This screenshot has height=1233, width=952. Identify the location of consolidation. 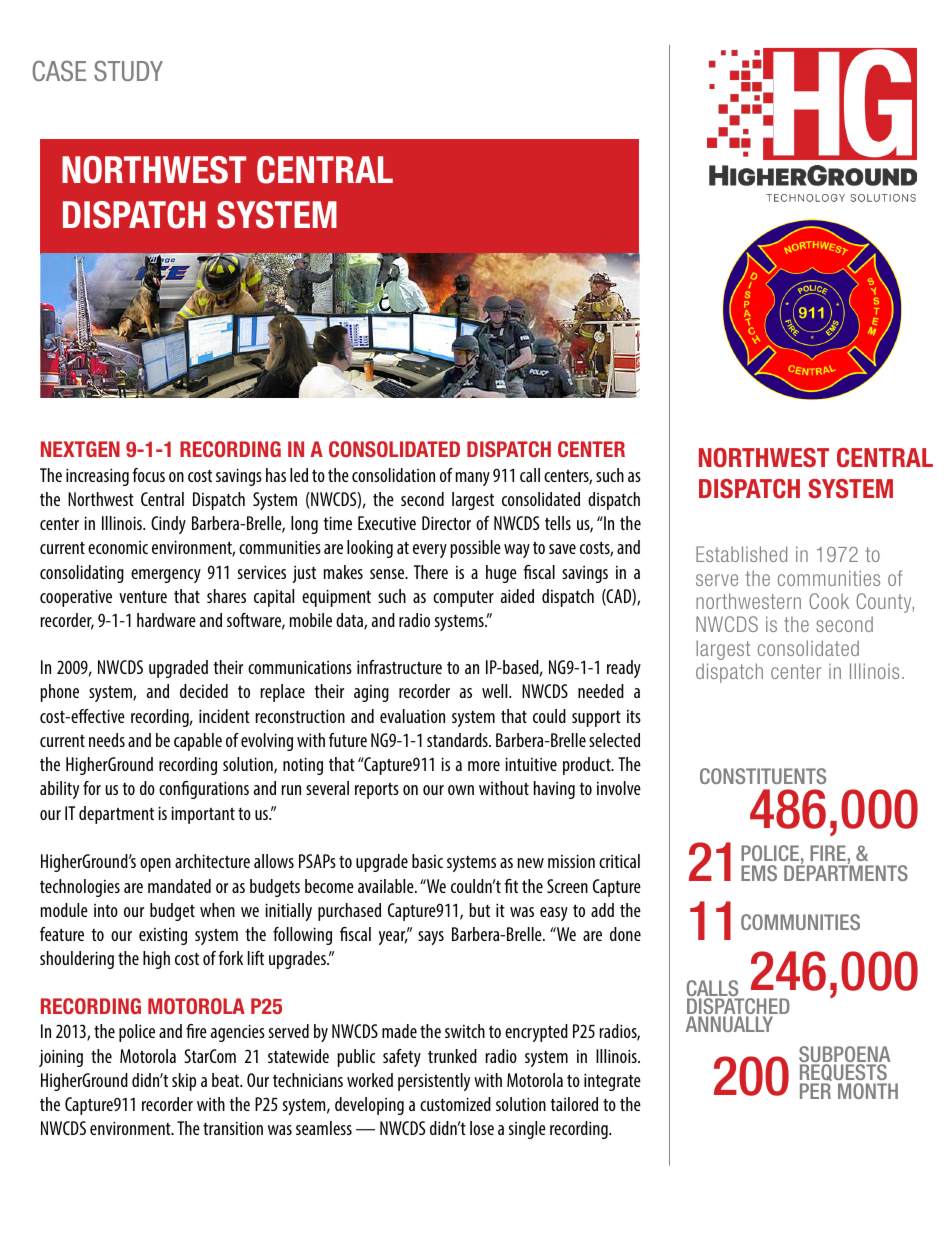
(393, 475).
